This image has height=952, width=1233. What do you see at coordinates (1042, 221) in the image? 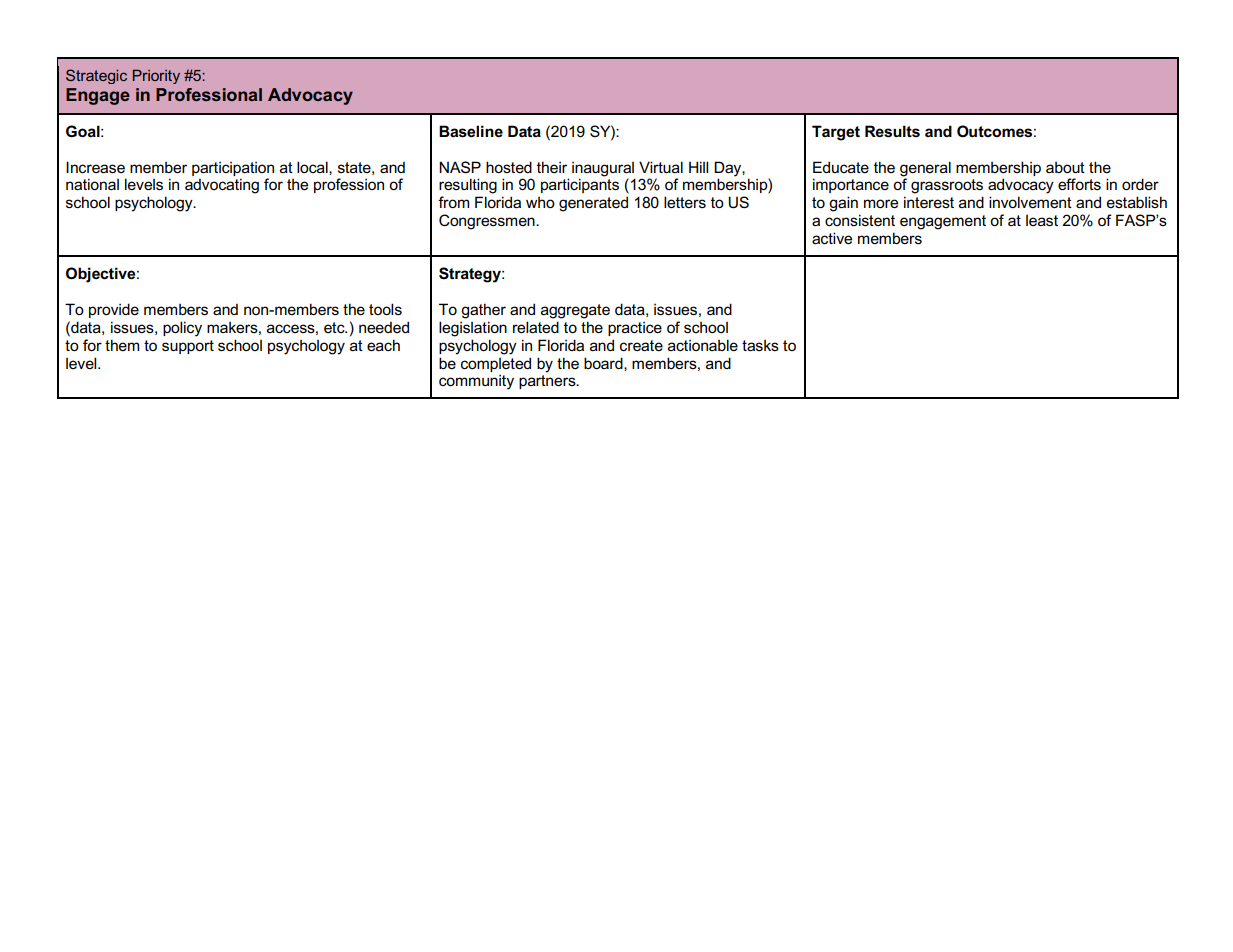
I see `least` at bounding box center [1042, 221].
